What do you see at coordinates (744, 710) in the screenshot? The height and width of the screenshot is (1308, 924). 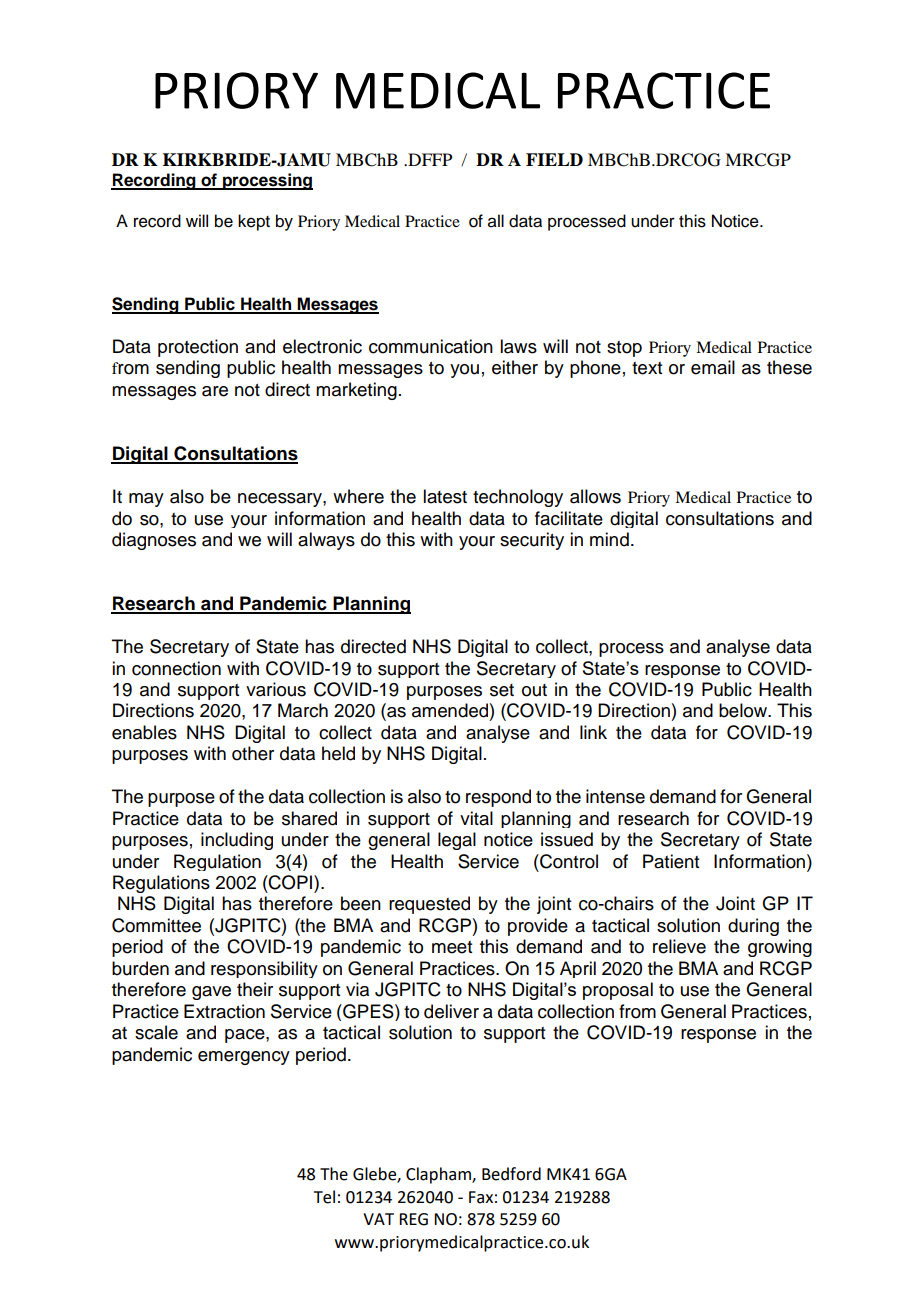 I see `below` at bounding box center [744, 710].
